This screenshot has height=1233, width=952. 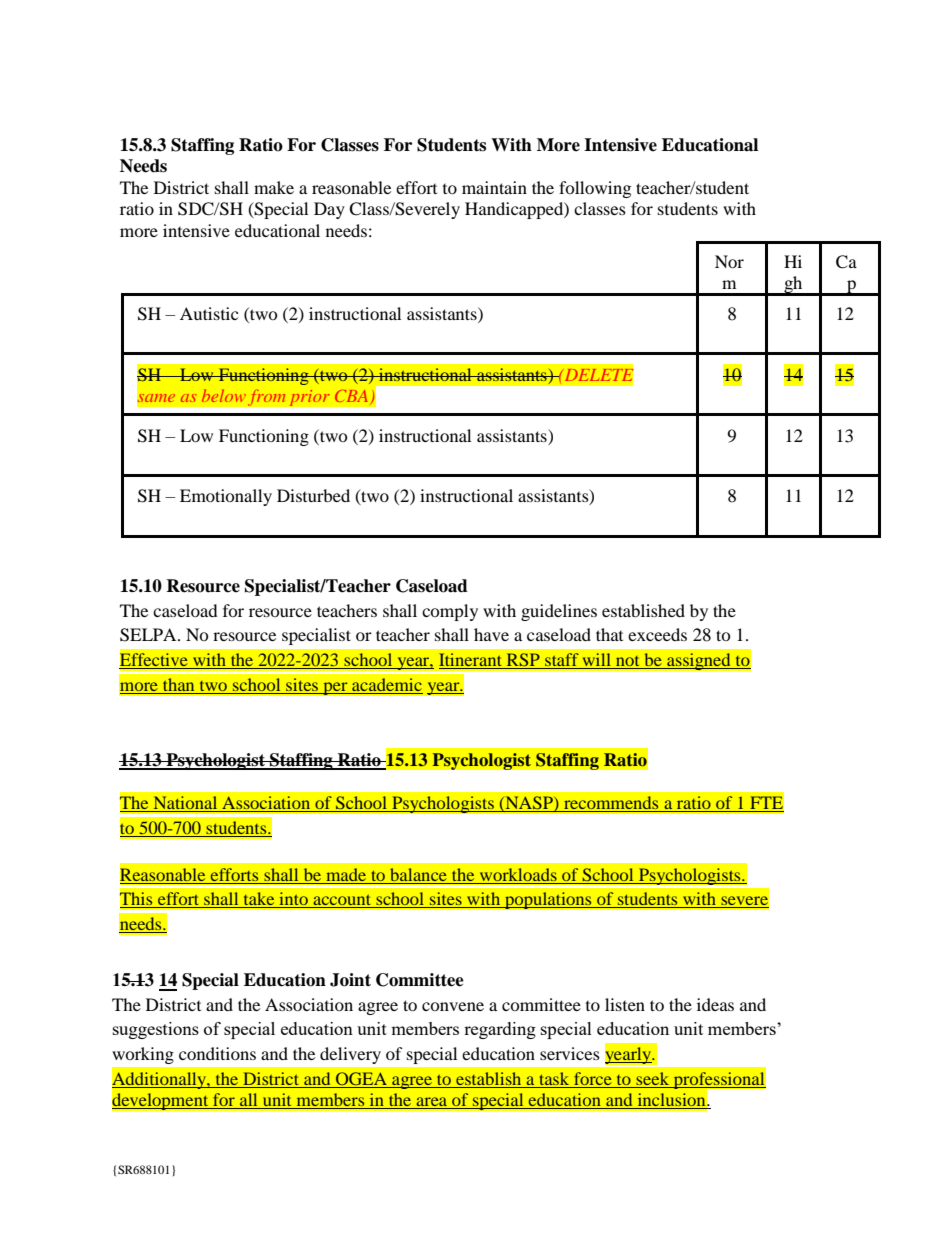 What do you see at coordinates (657, 634) in the screenshot?
I see `exceeds` at bounding box center [657, 634].
